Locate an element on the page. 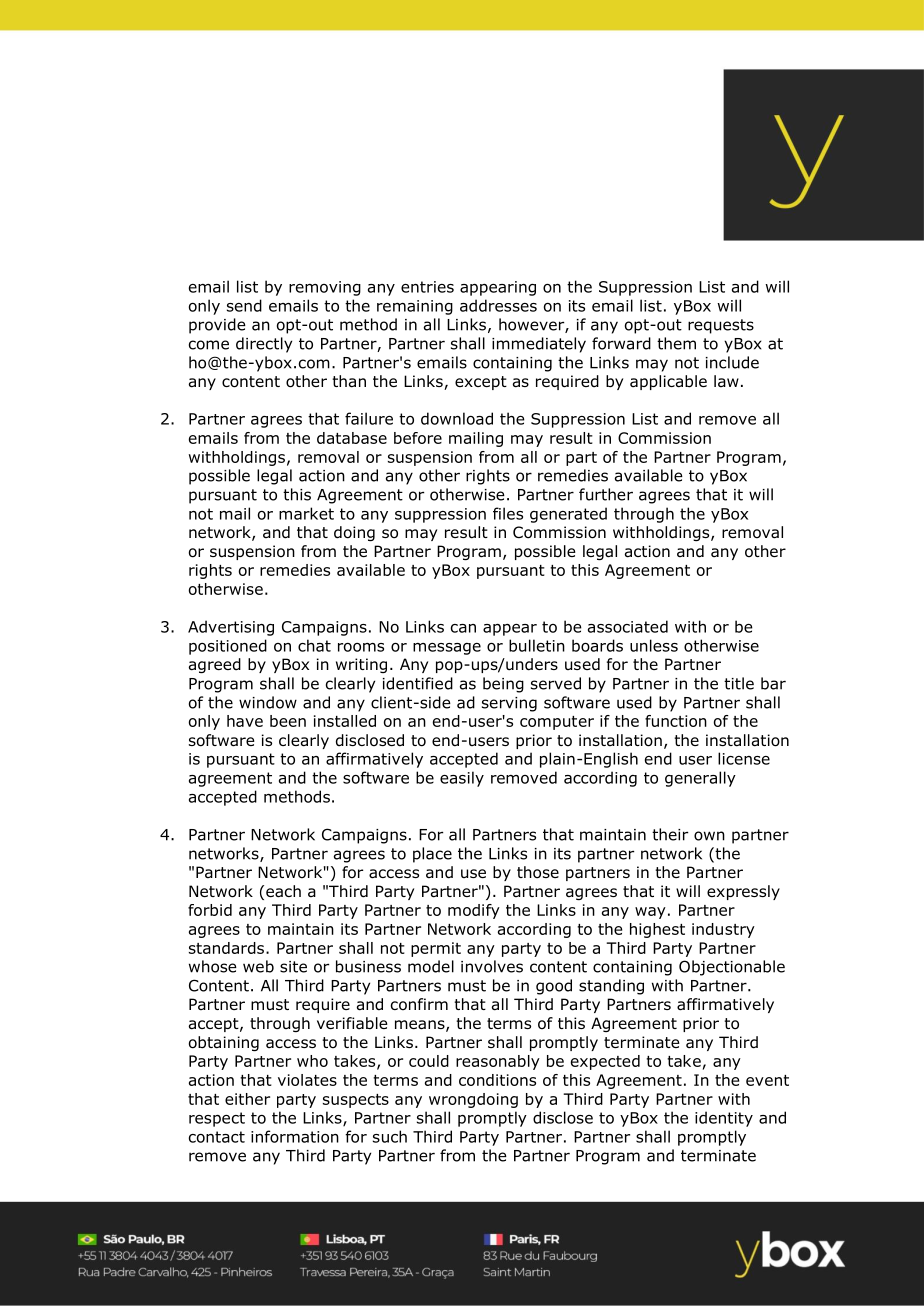 The image size is (924, 1308). send is located at coordinates (244, 305).
